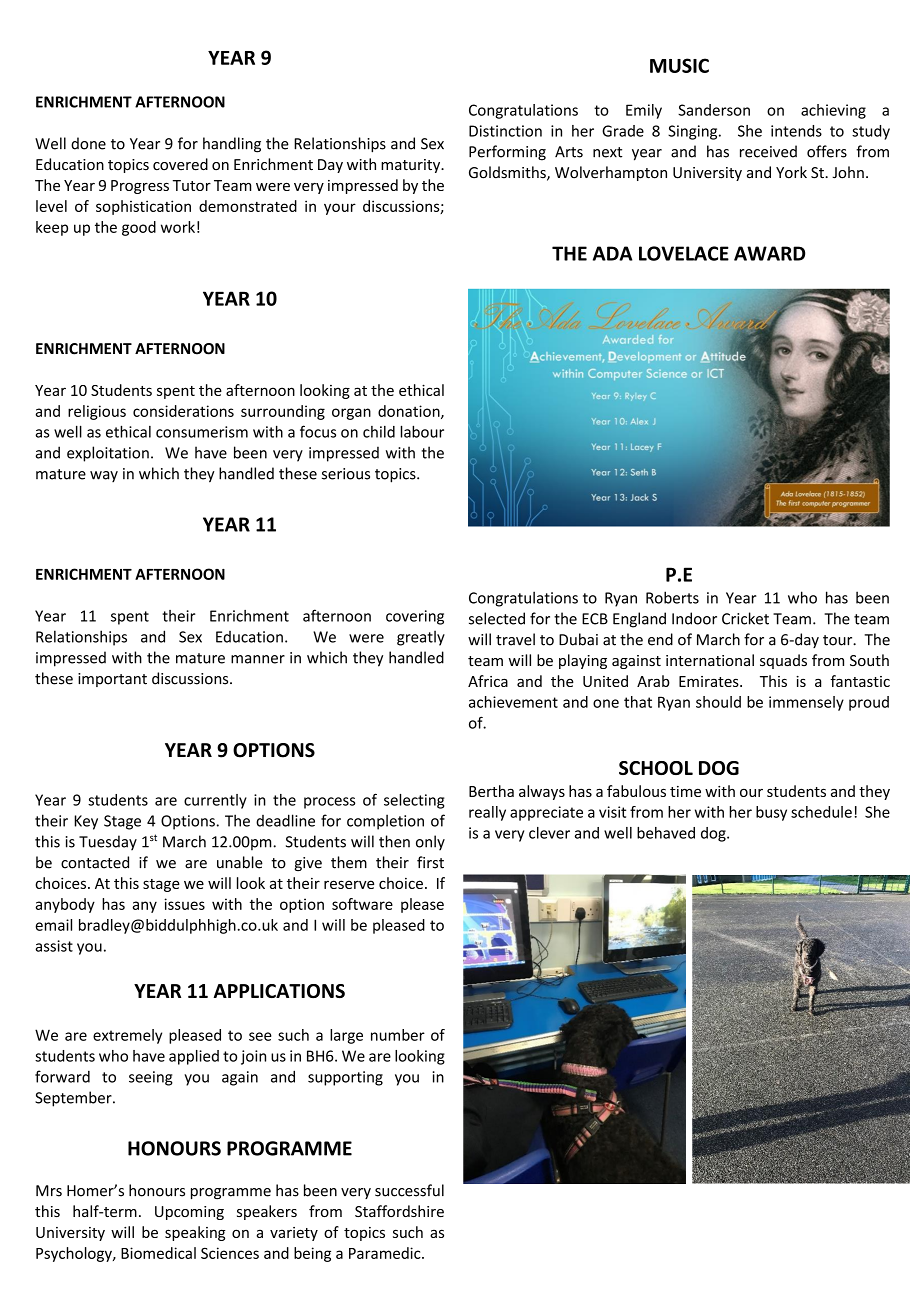 The width and height of the screenshot is (924, 1308). What do you see at coordinates (399, 1211) in the screenshot?
I see `Staffordshire` at bounding box center [399, 1211].
